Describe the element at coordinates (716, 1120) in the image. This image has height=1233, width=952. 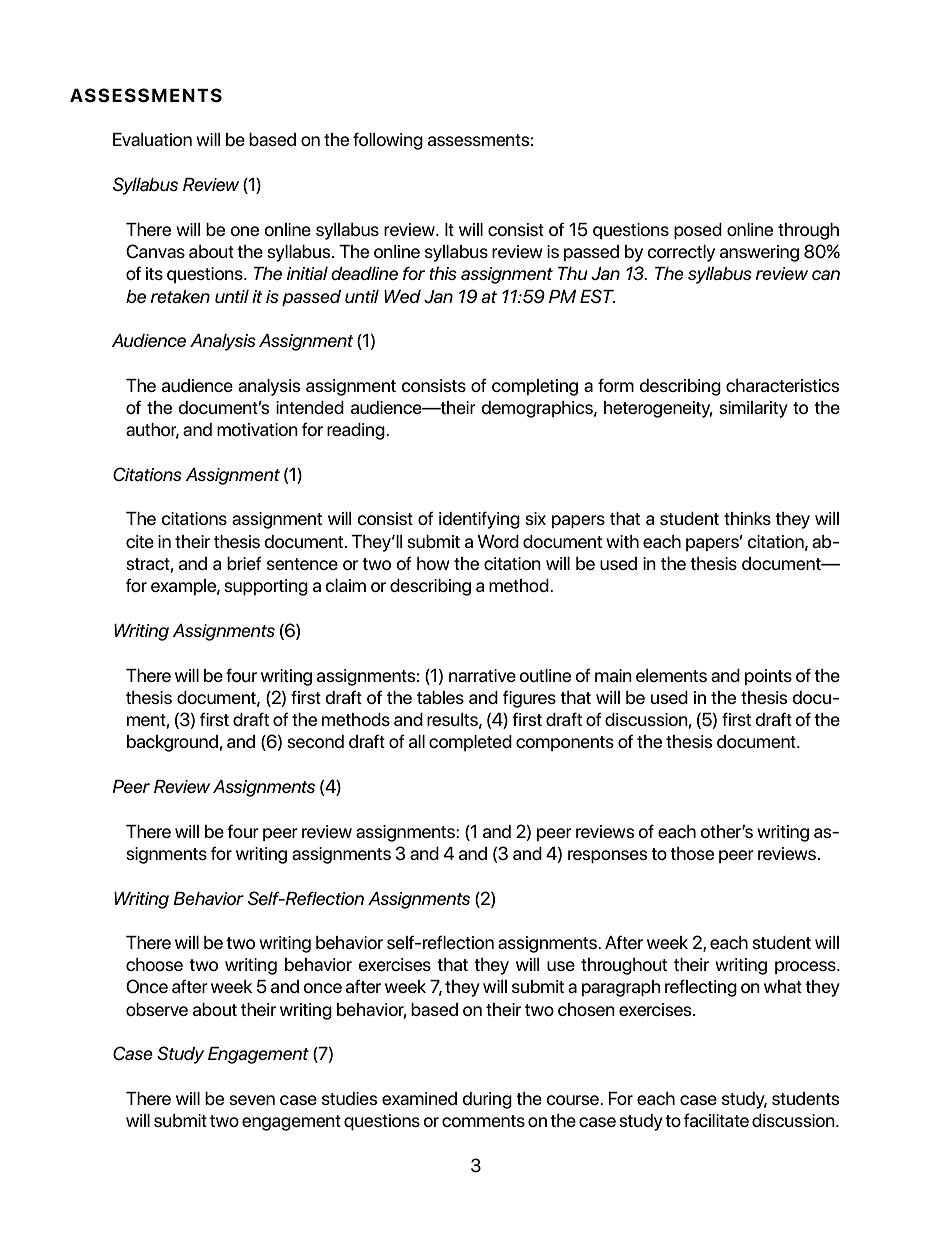
I see `facilitate` at that location.
